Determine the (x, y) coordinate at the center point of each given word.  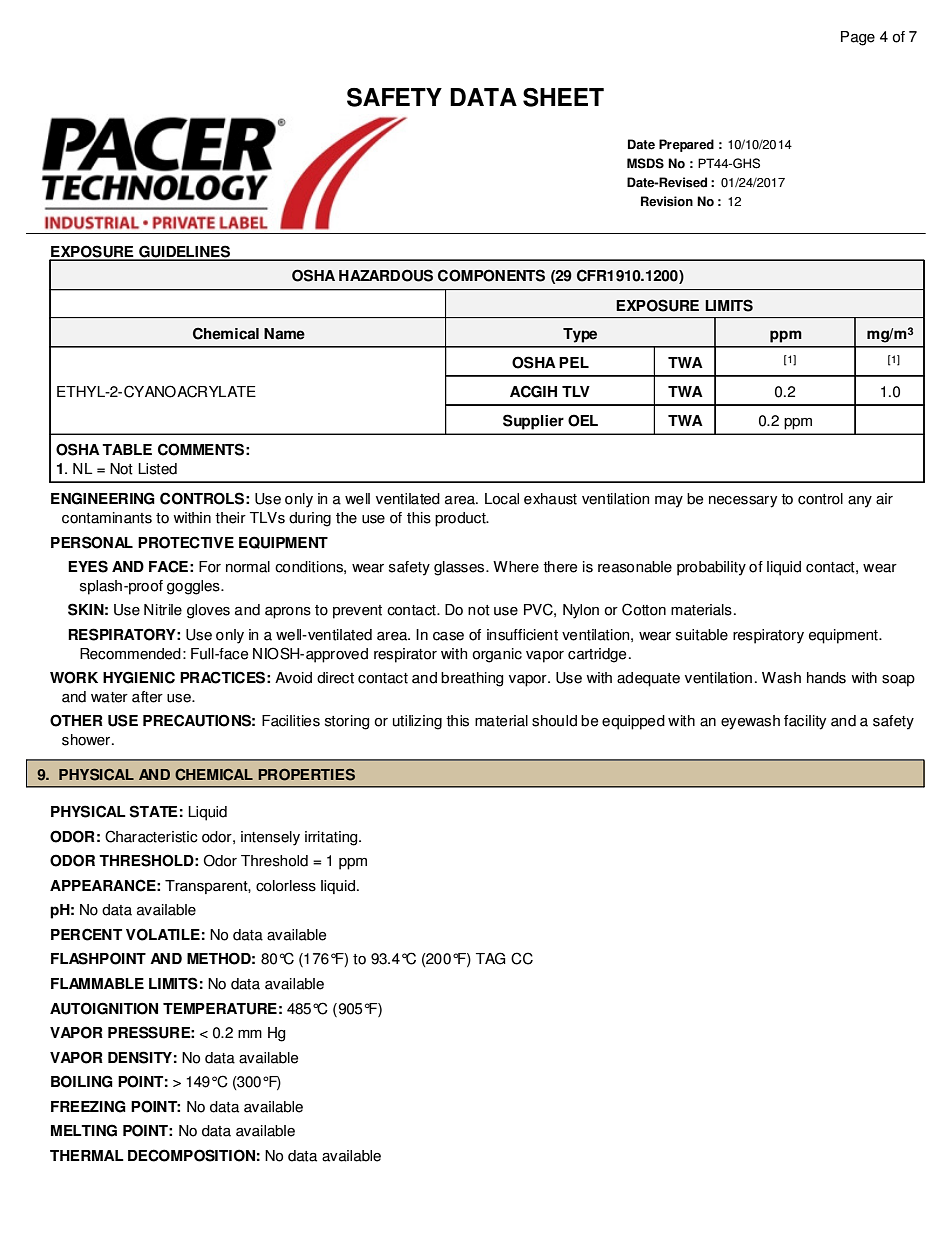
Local (502, 499)
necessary (743, 502)
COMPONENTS (491, 275)
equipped (633, 722)
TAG (490, 958)
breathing (472, 679)
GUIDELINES (185, 252)
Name (284, 334)
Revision (667, 201)
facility (805, 722)
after (147, 697)
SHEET (563, 97)
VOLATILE (163, 934)
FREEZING (88, 1106)
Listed (157, 469)
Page (858, 38)
